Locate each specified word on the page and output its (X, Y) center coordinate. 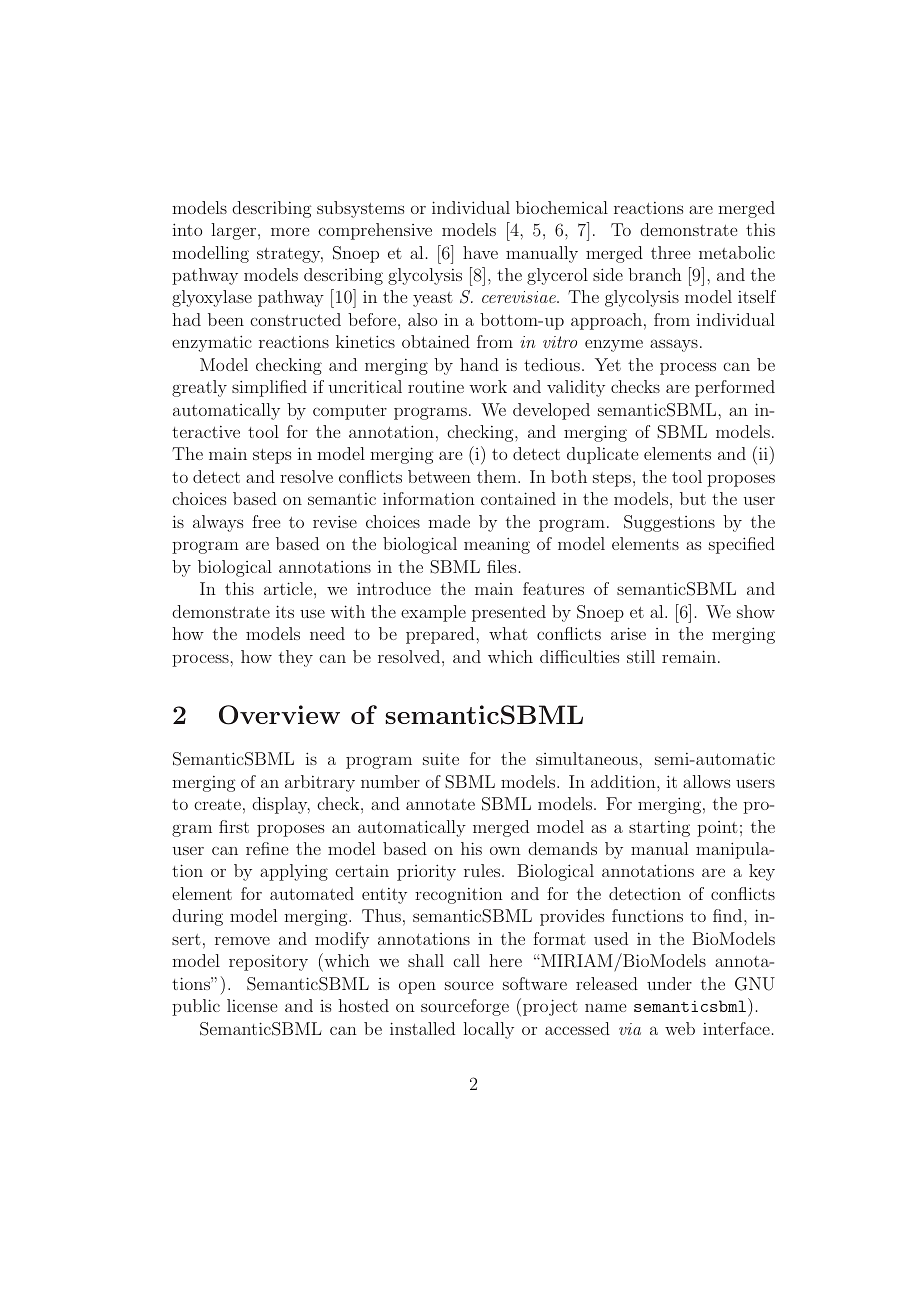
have (480, 252)
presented (509, 613)
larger (235, 231)
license (252, 1005)
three (670, 252)
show (756, 611)
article (289, 588)
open (417, 988)
